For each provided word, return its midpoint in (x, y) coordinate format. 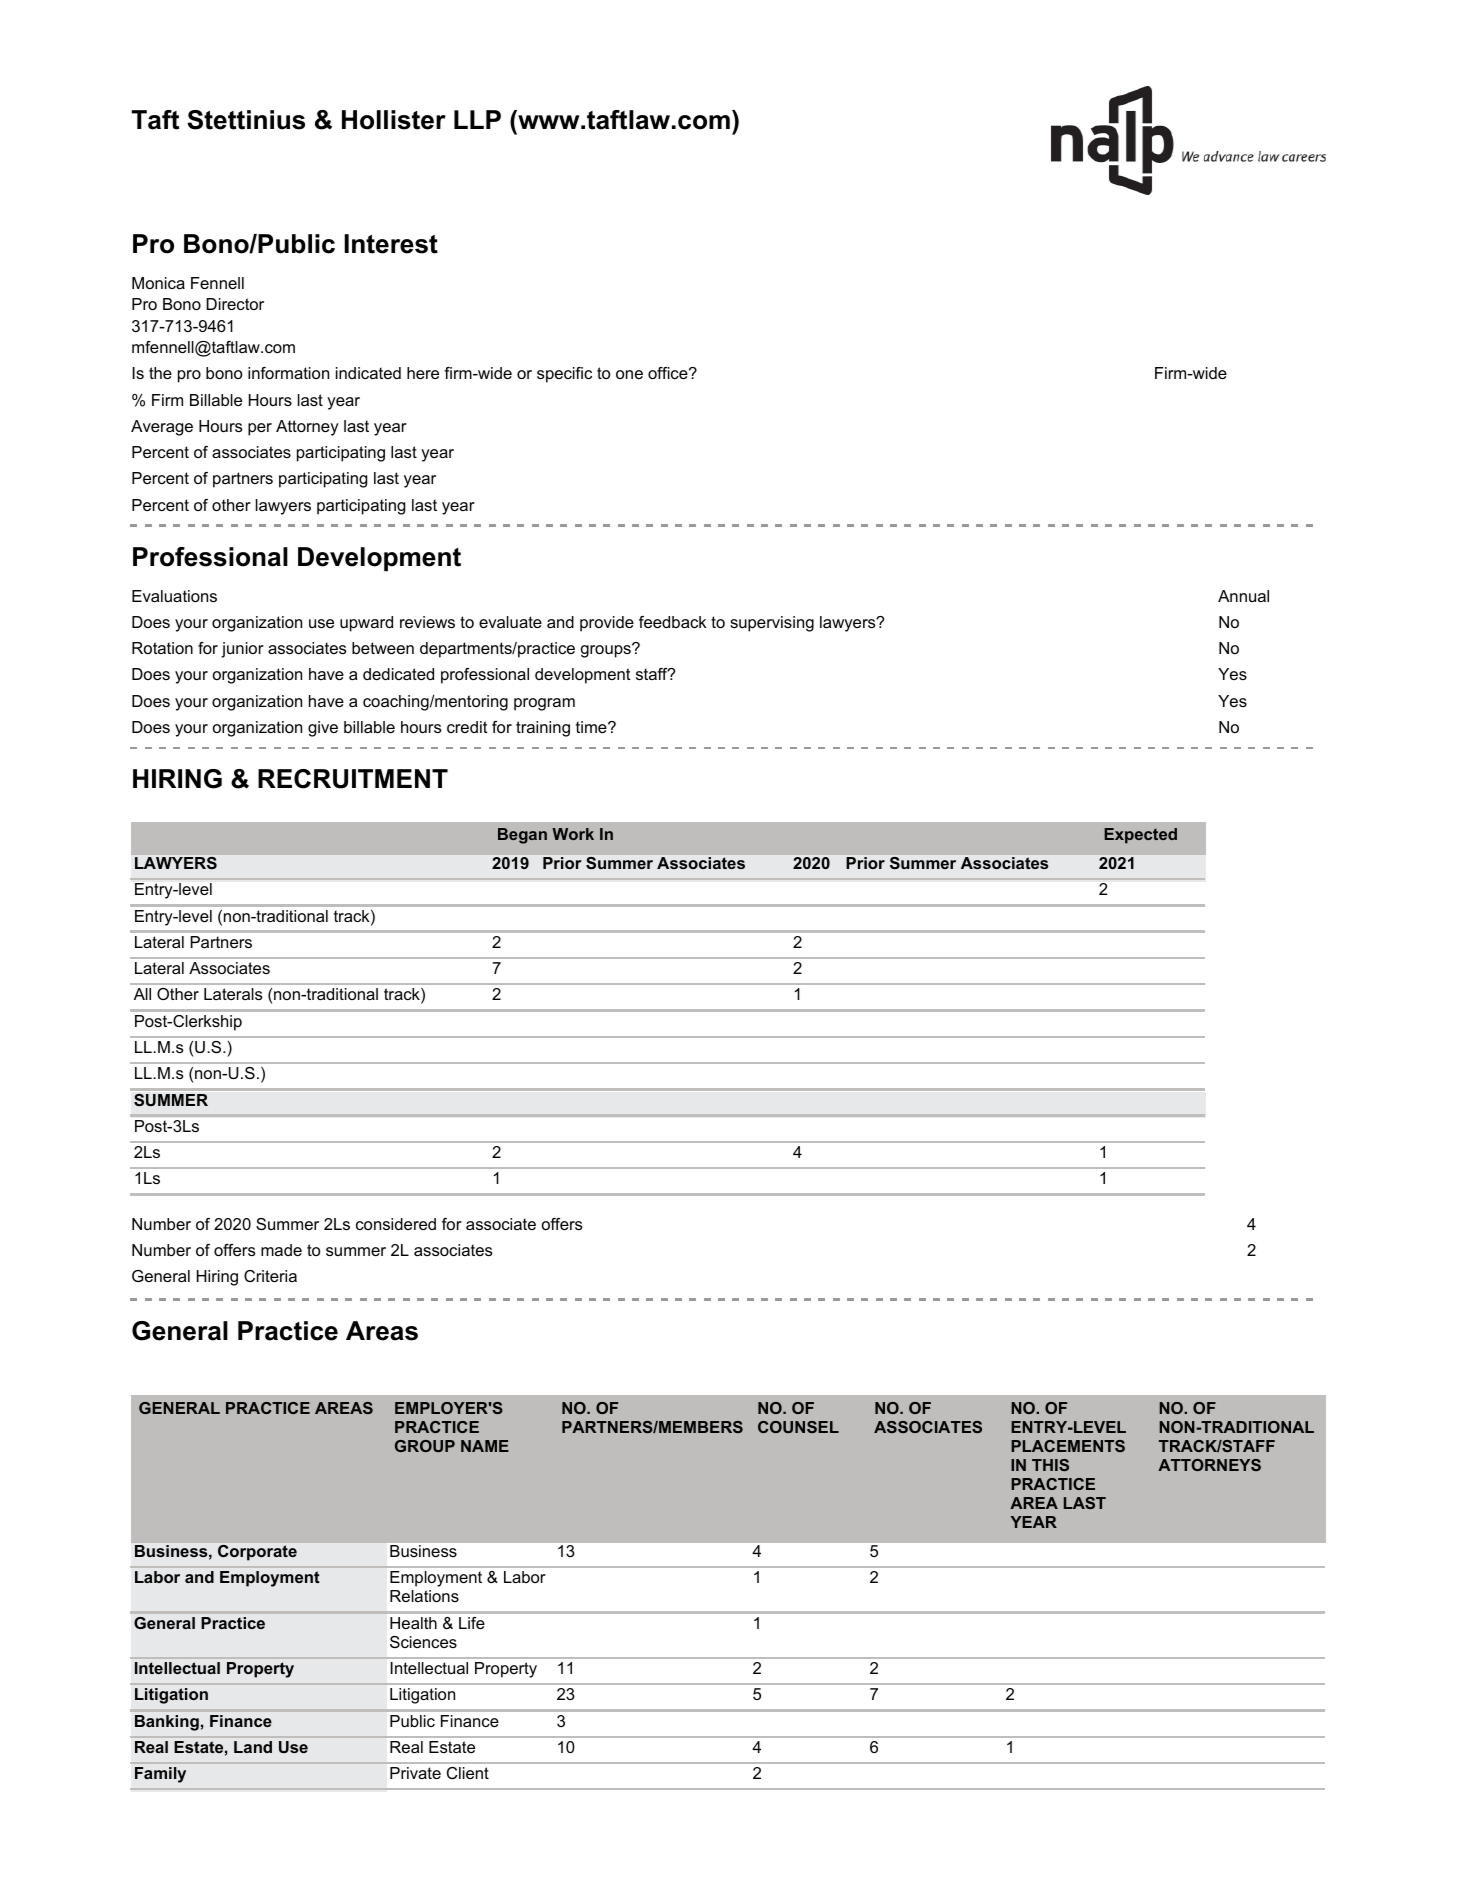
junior (242, 650)
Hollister (394, 120)
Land (253, 1747)
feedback (673, 622)
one (629, 374)
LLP (477, 119)
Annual (1243, 596)
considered (396, 1224)
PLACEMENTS (1068, 1446)
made (281, 1250)
